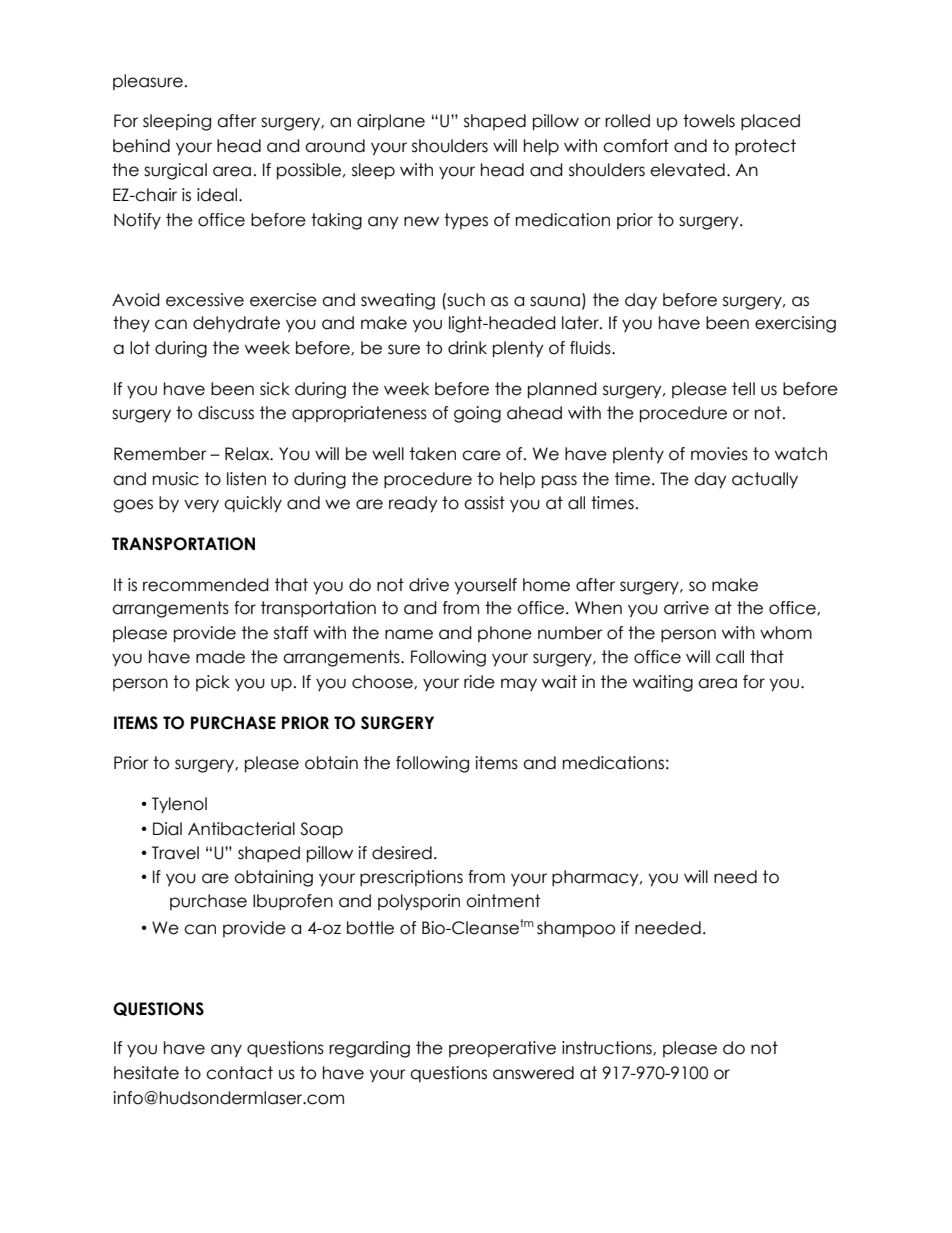 This screenshot has height=1233, width=952. Describe the element at coordinates (484, 503) in the screenshot. I see `assist` at that location.
